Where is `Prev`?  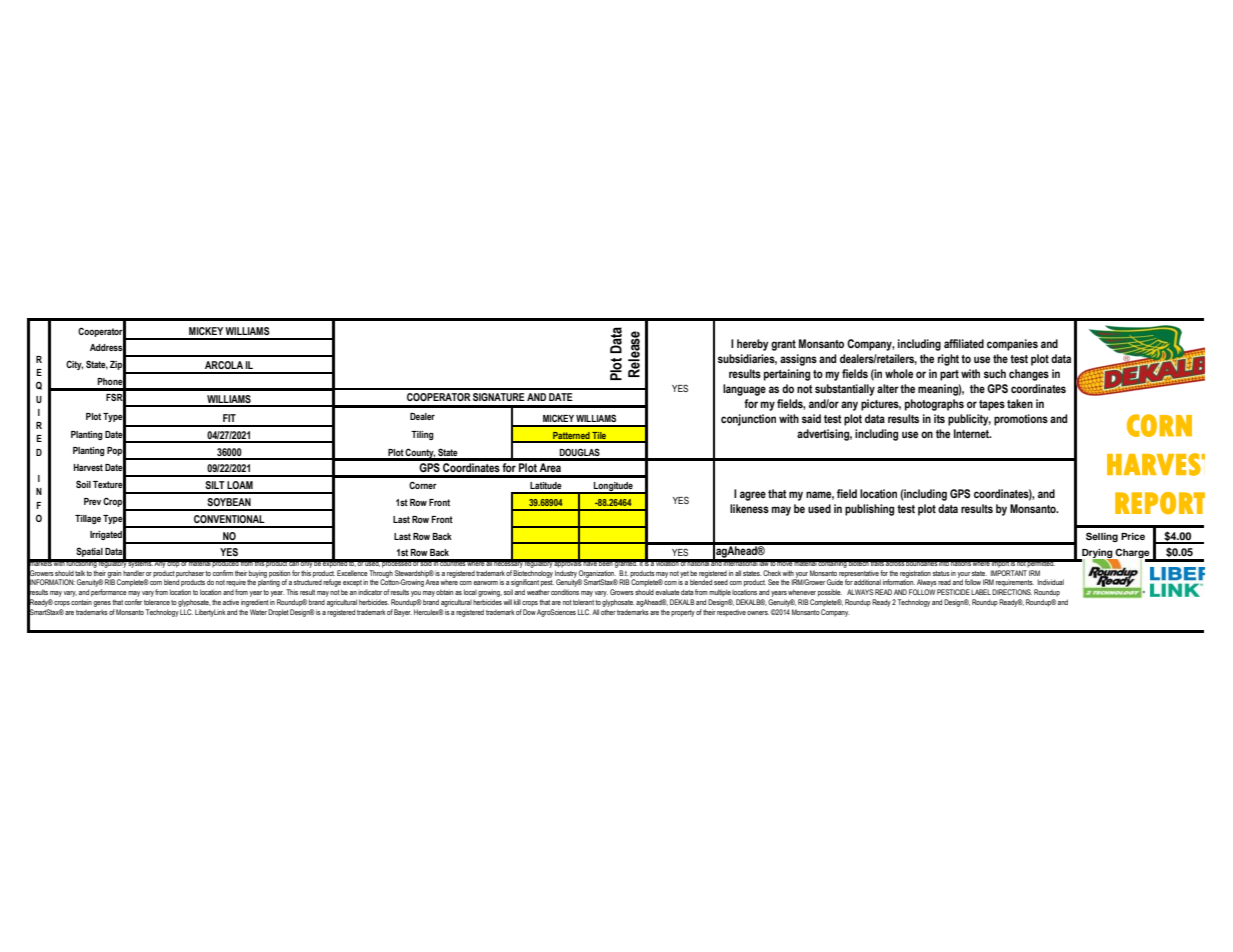 Prev is located at coordinates (92, 501).
